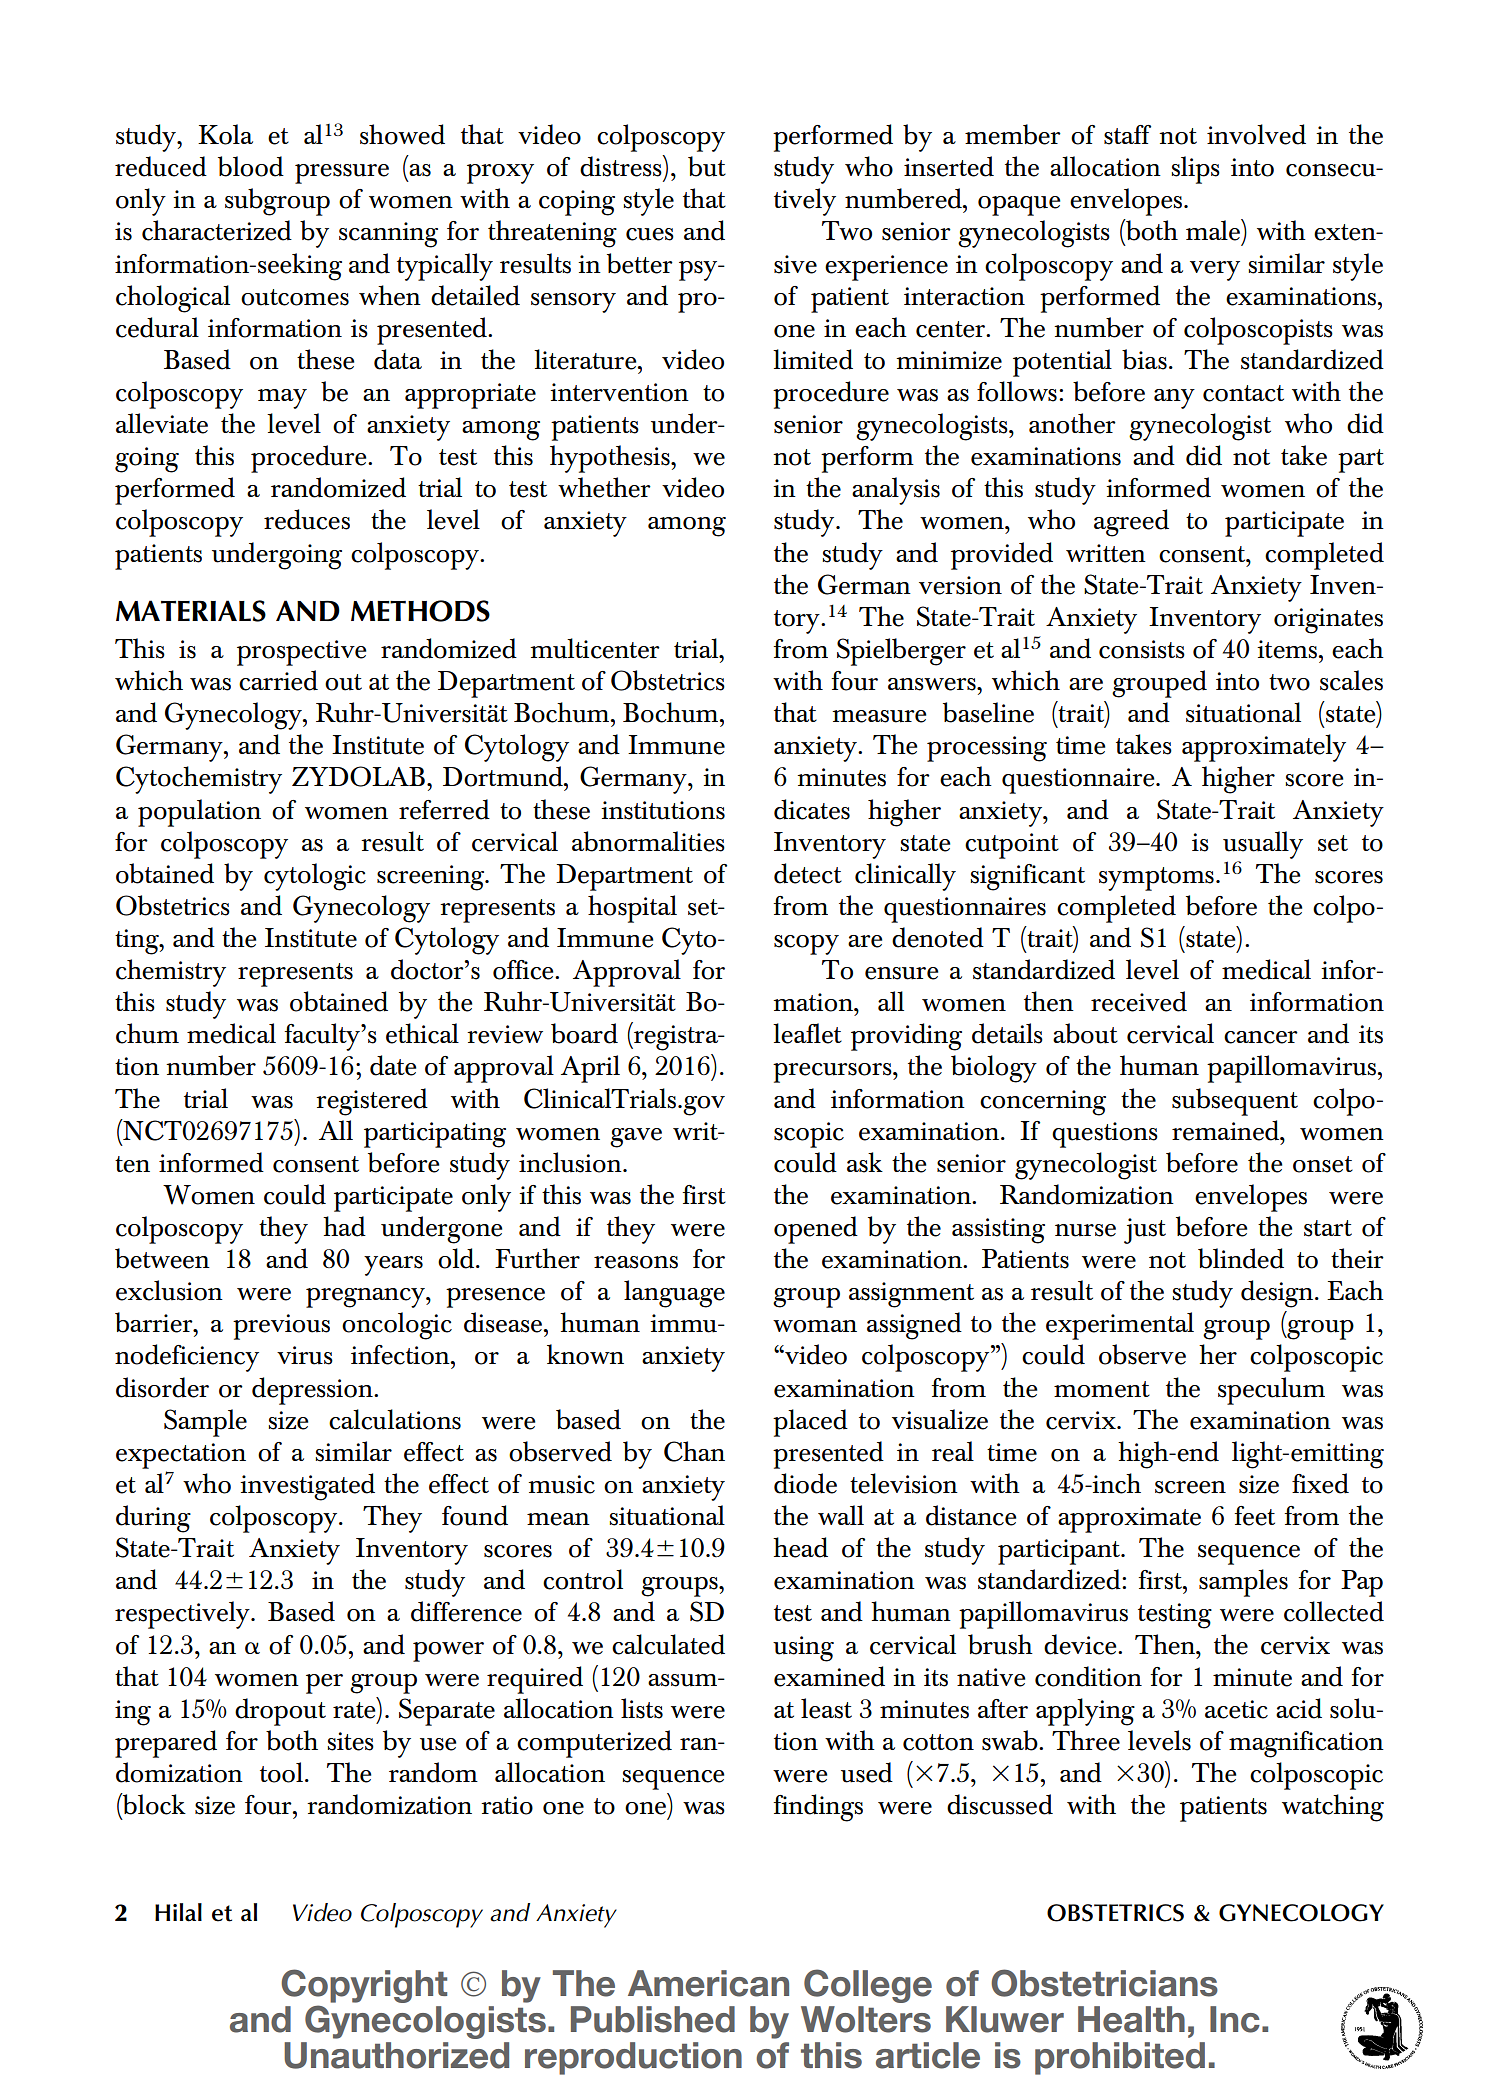 This screenshot has height=2079, width=1499. What do you see at coordinates (1235, 1102) in the screenshot?
I see `subsequent` at bounding box center [1235, 1102].
